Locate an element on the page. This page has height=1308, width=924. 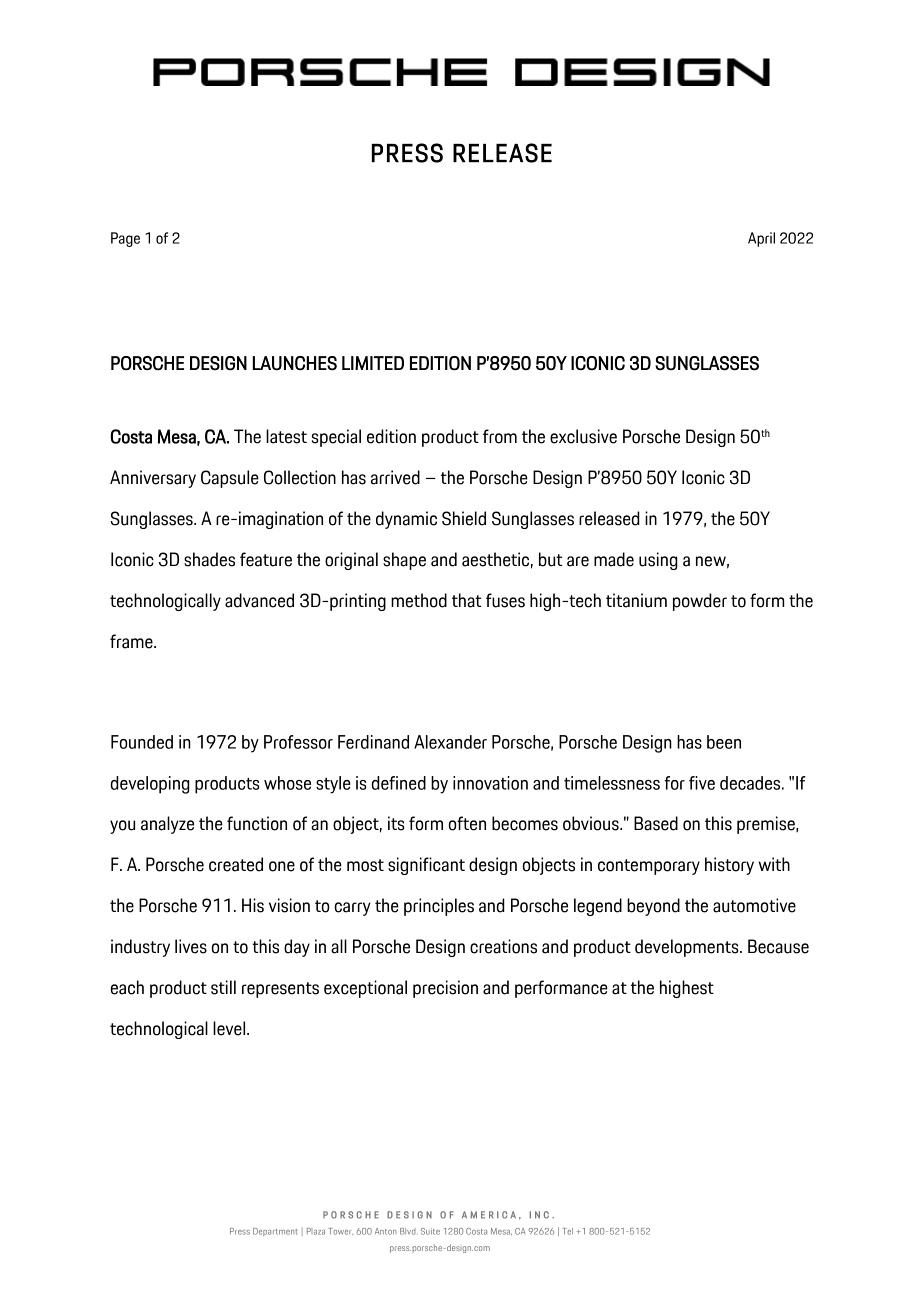
Department is located at coordinates (275, 1232).
